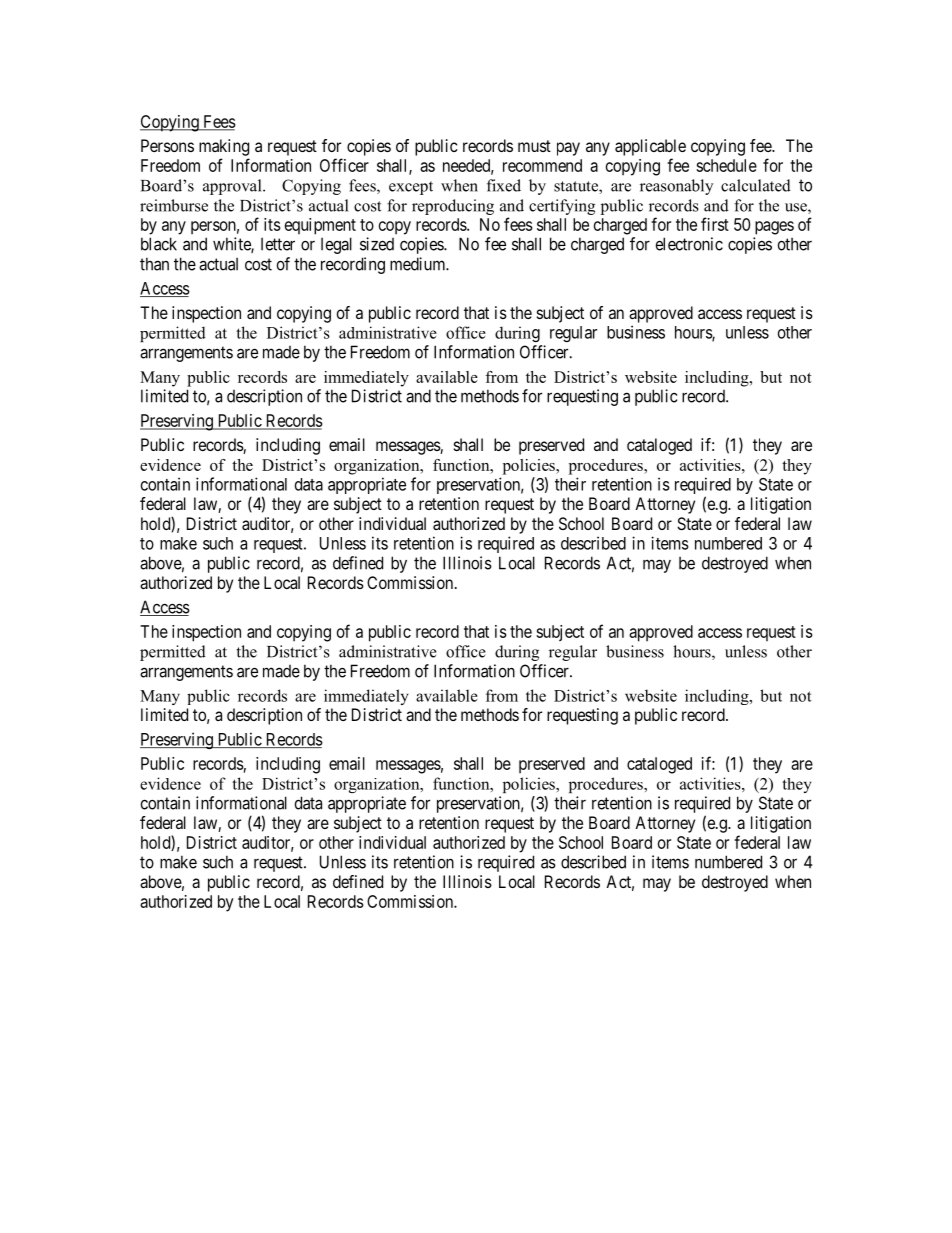  What do you see at coordinates (453, 207) in the document?
I see `reproducing` at bounding box center [453, 207].
